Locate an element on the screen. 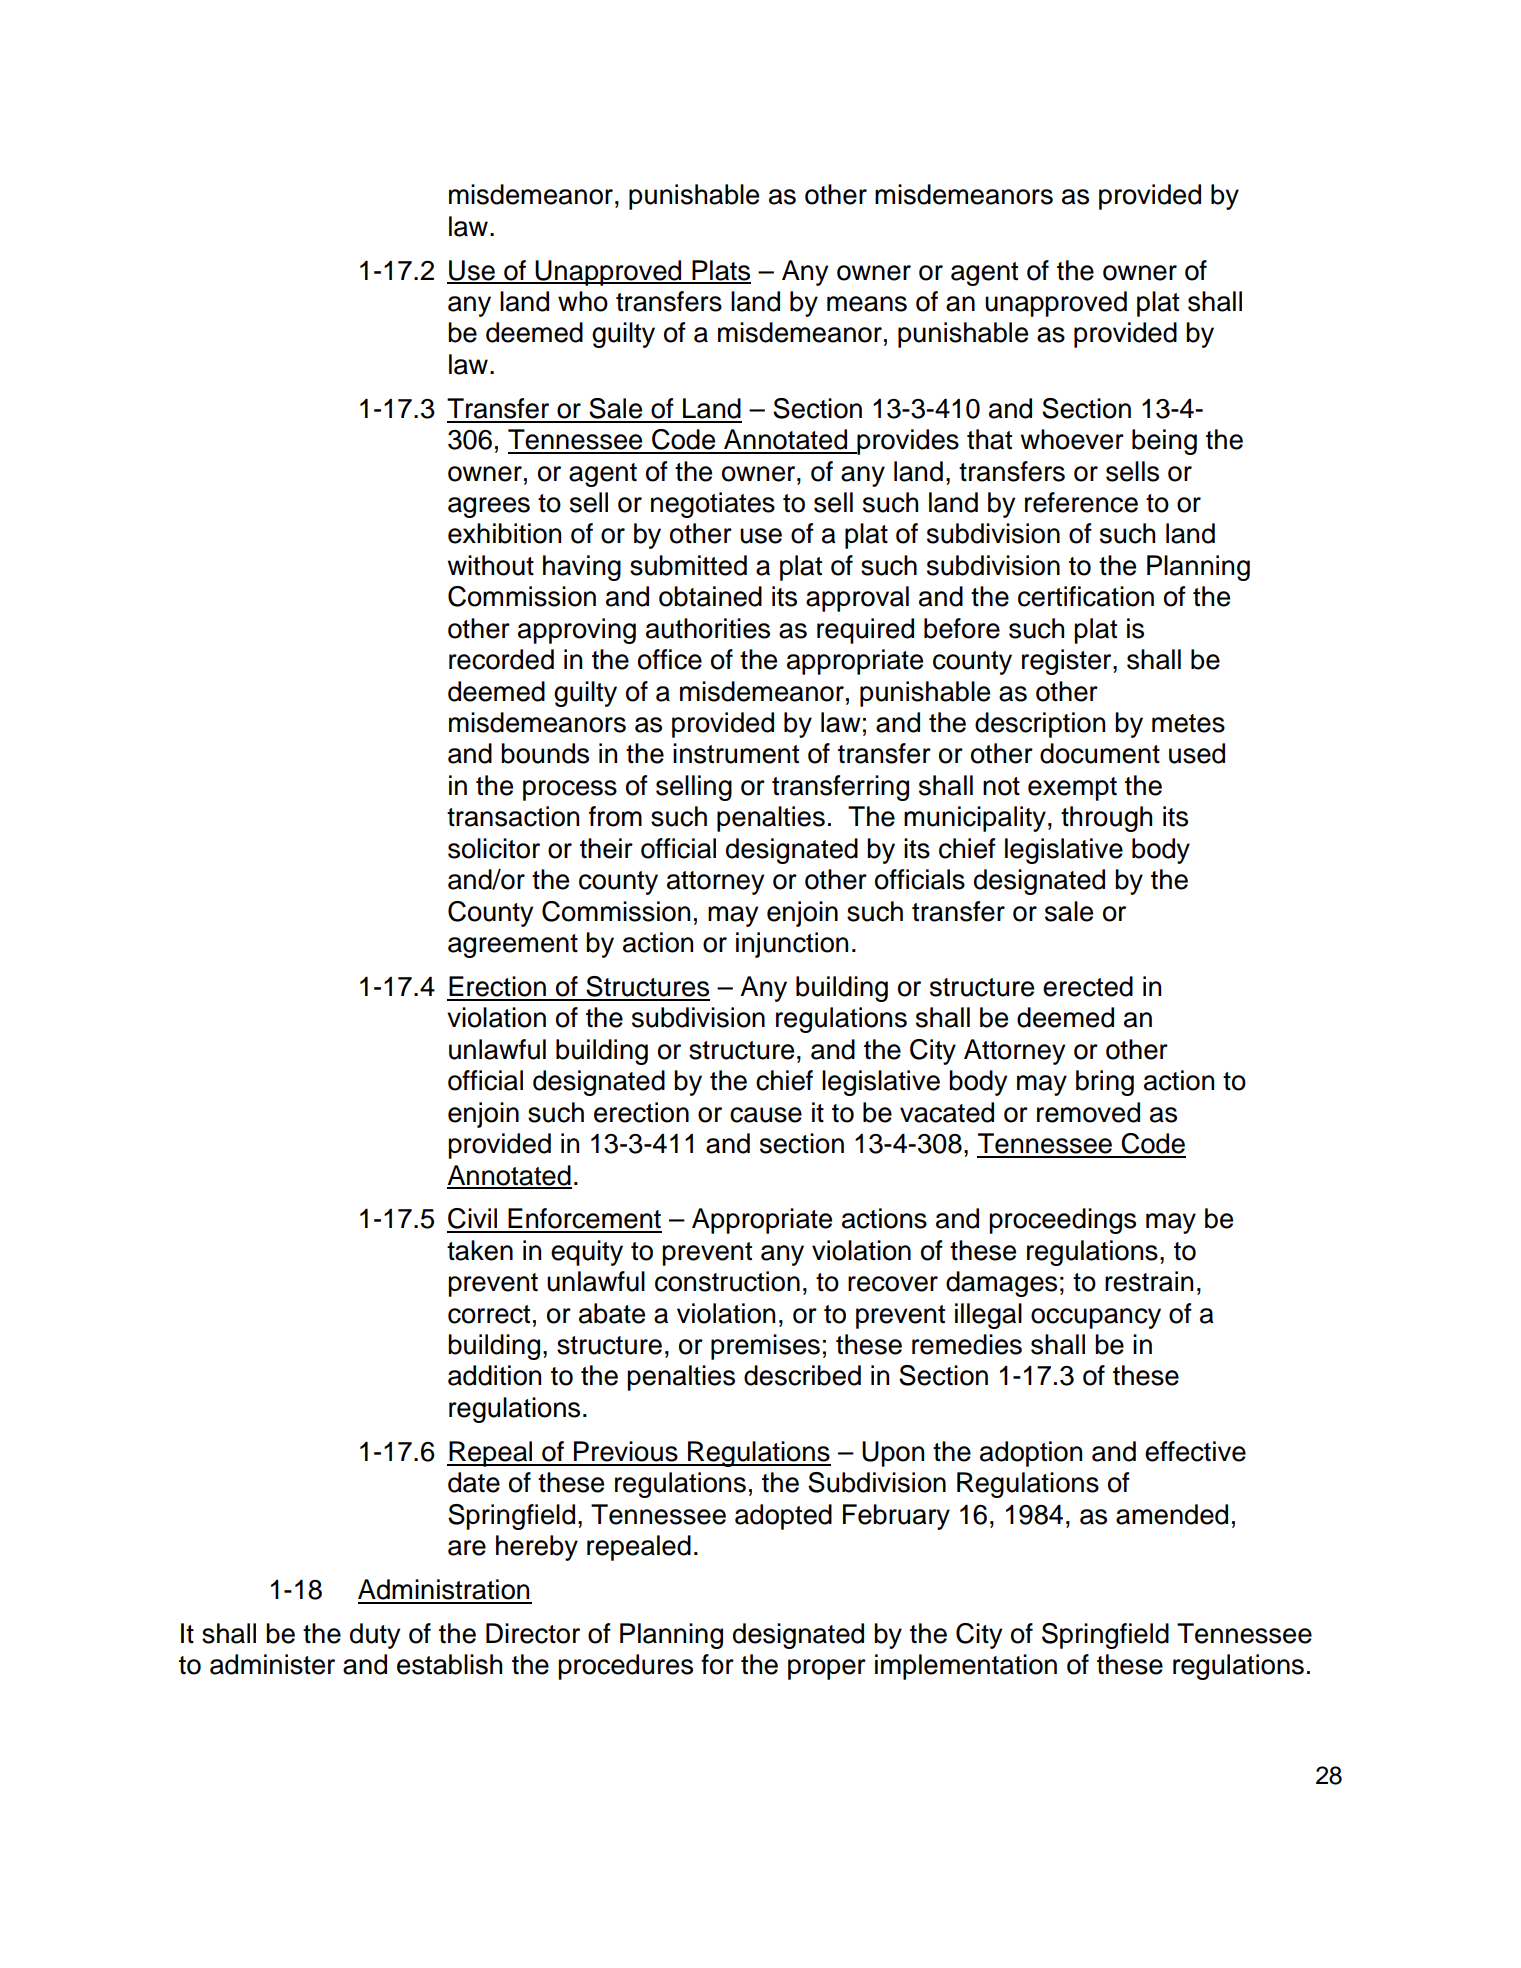 The width and height of the screenshot is (1521, 1968). implementation is located at coordinates (966, 1667).
